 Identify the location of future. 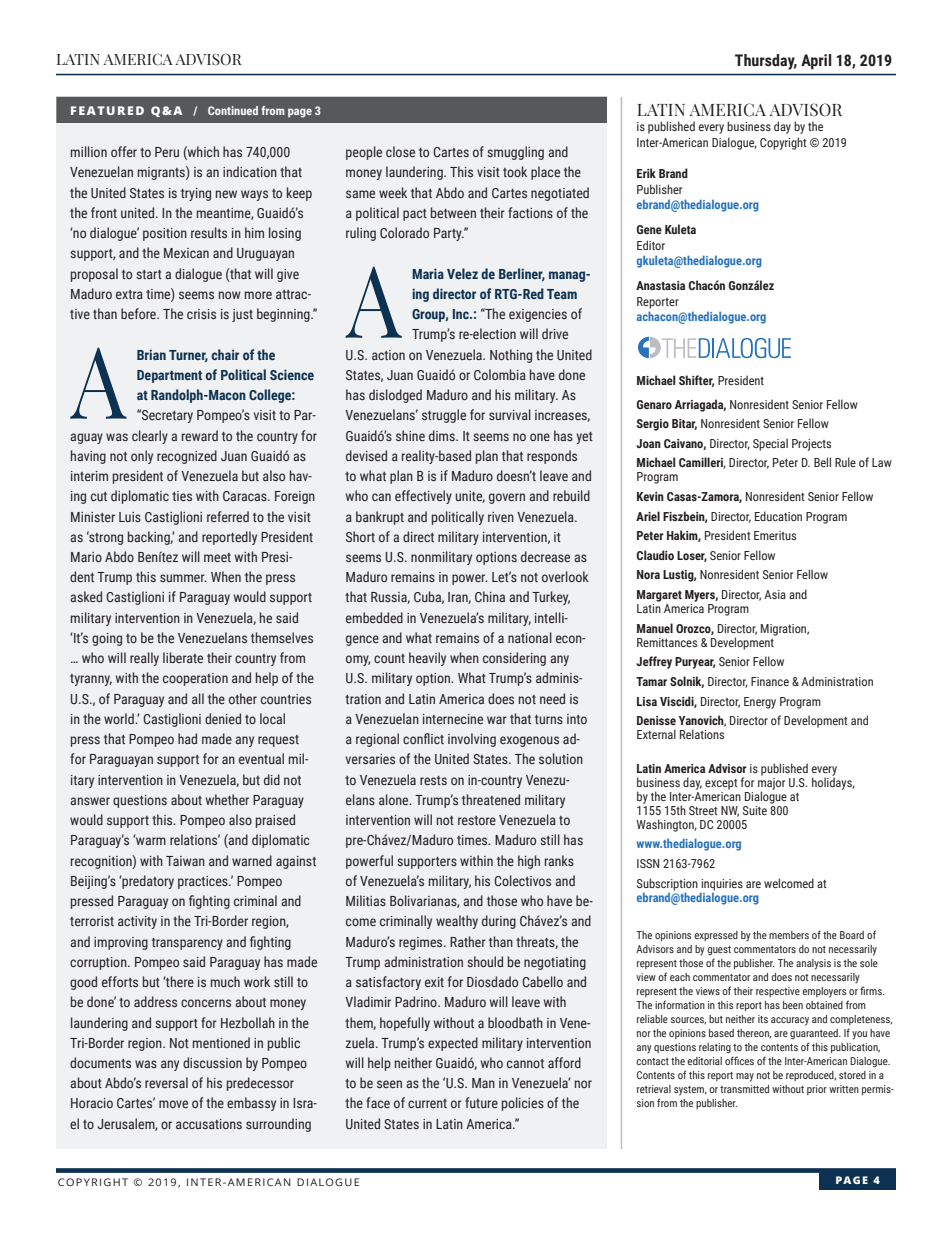
(481, 1102).
